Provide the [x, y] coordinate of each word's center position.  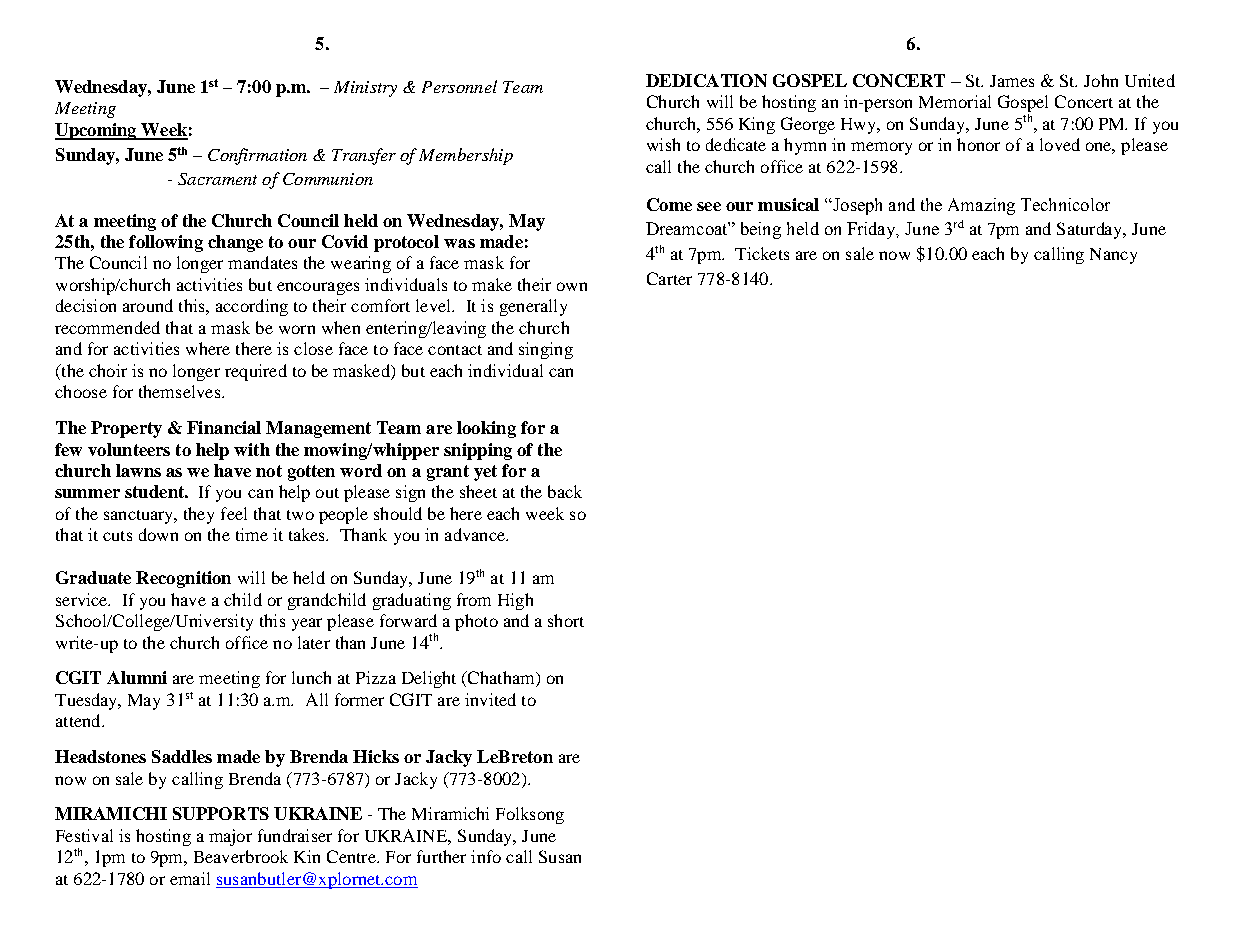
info [486, 856]
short [566, 620]
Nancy [1113, 256]
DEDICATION [706, 80]
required [256, 372]
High [515, 601]
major [230, 837]
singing [546, 350]
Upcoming [97, 131]
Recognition [183, 579]
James [1012, 81]
